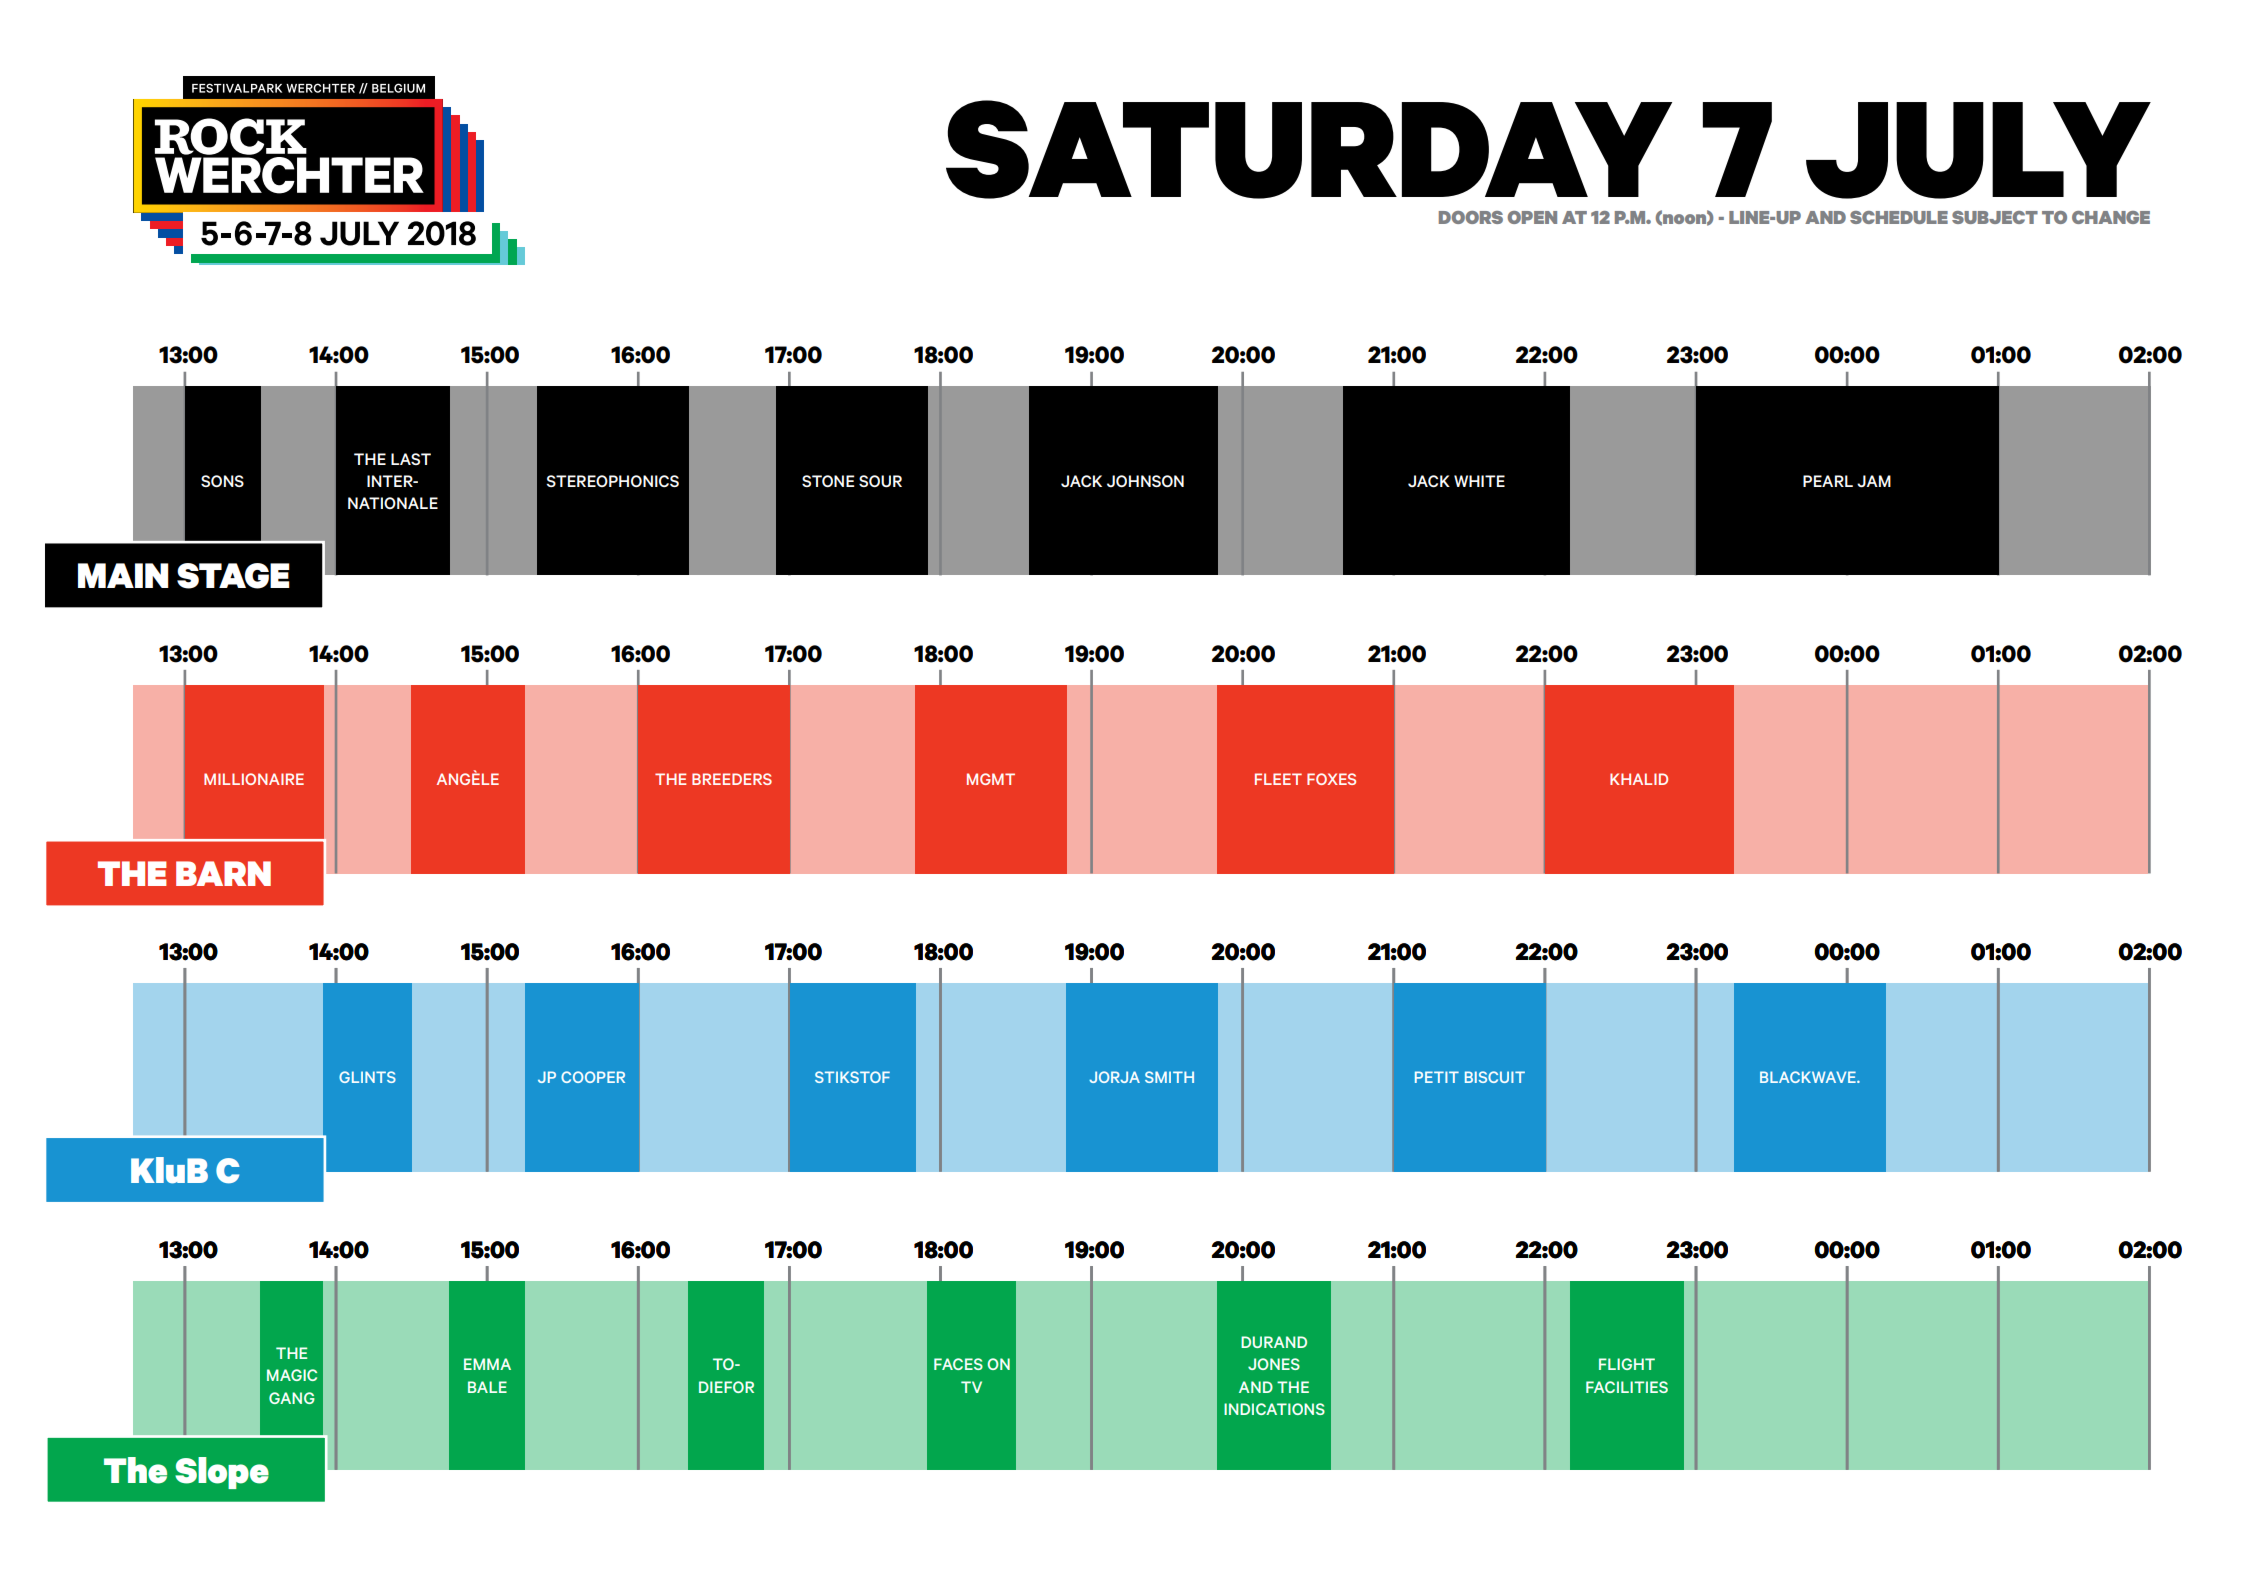 The width and height of the screenshot is (2244, 1587). Describe the element at coordinates (1309, 149) in the screenshot. I see `SATURDAY` at that location.
